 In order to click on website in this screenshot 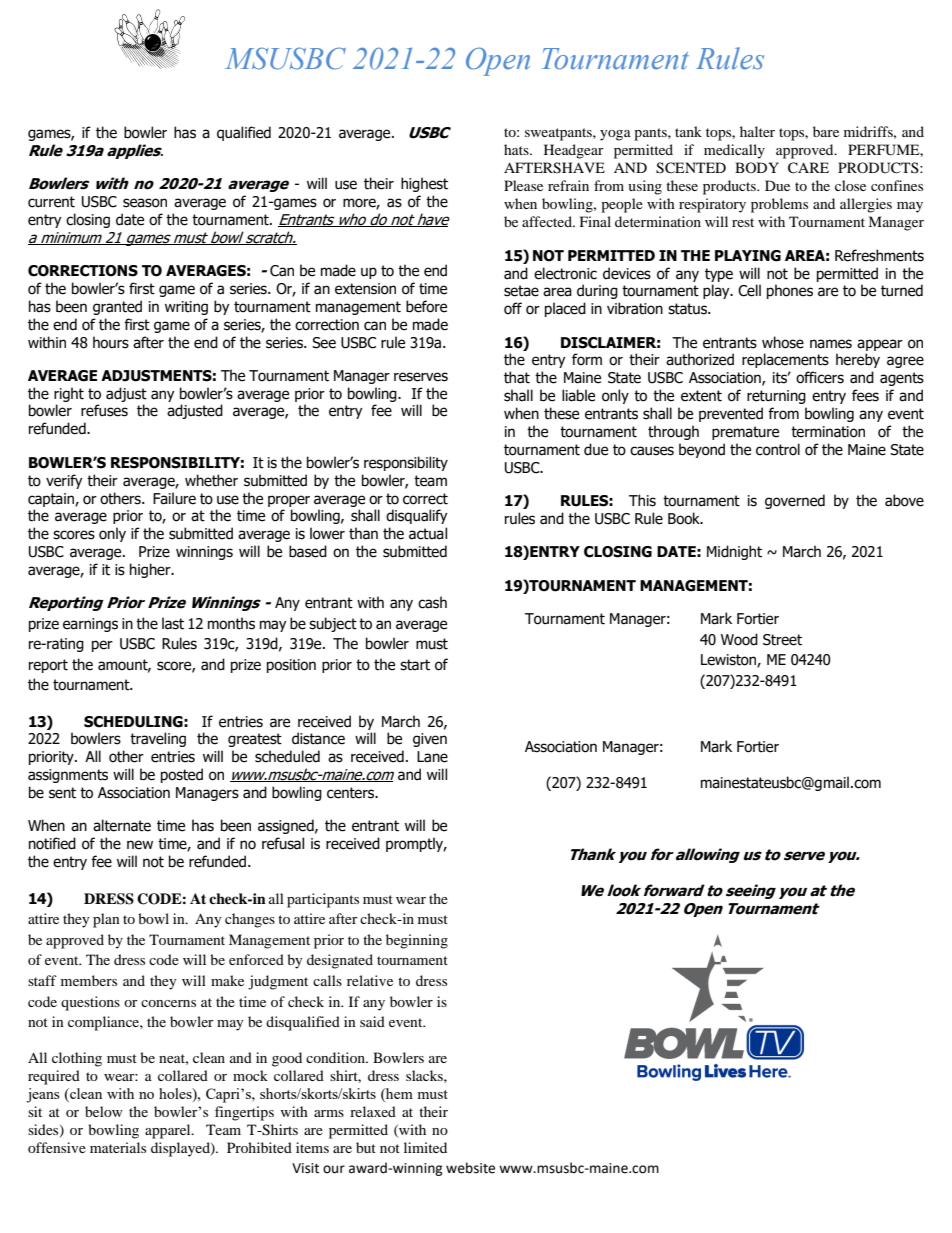, I will do `click(470, 1168)`.
